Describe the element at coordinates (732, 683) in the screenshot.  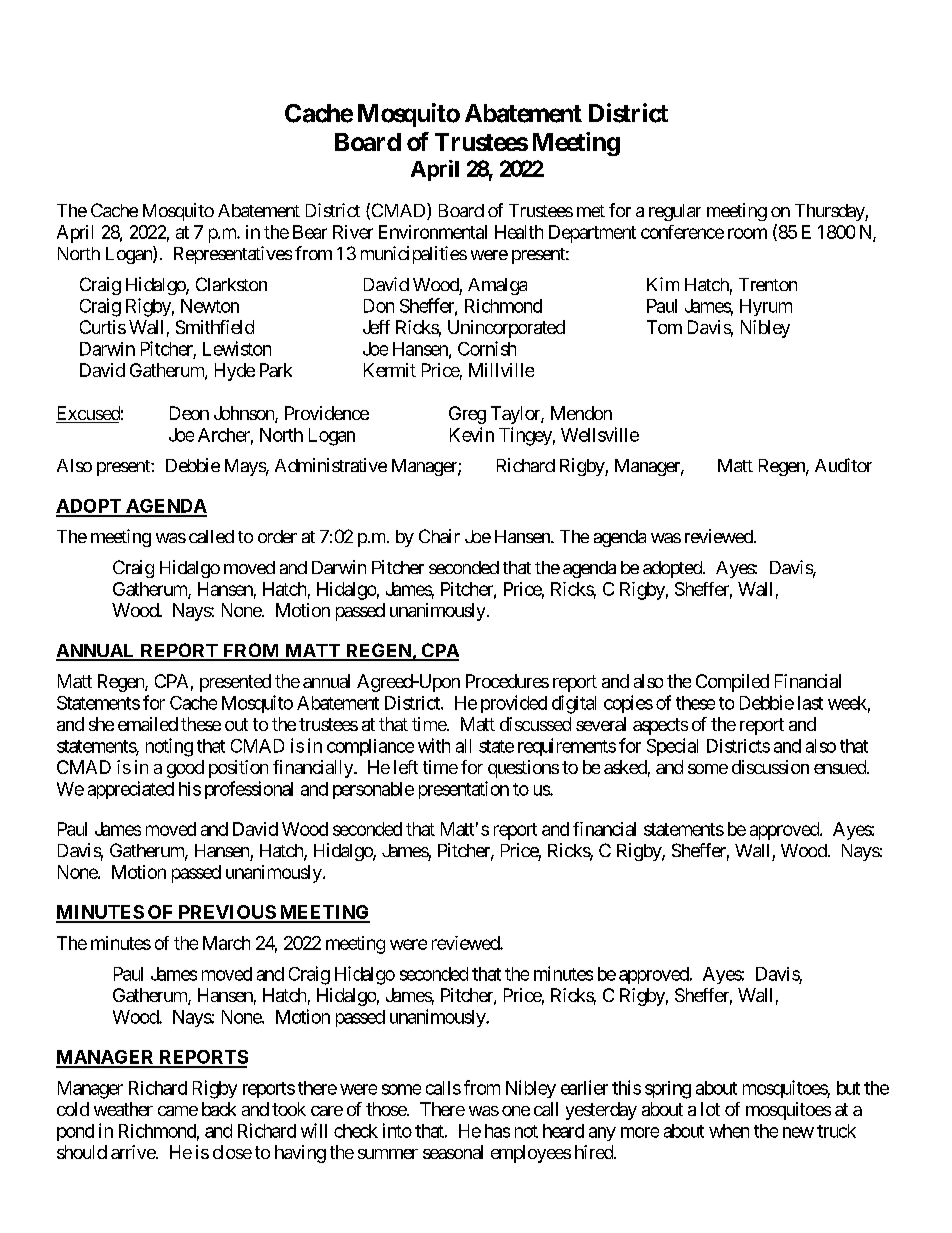
I see `Compiled` at that location.
